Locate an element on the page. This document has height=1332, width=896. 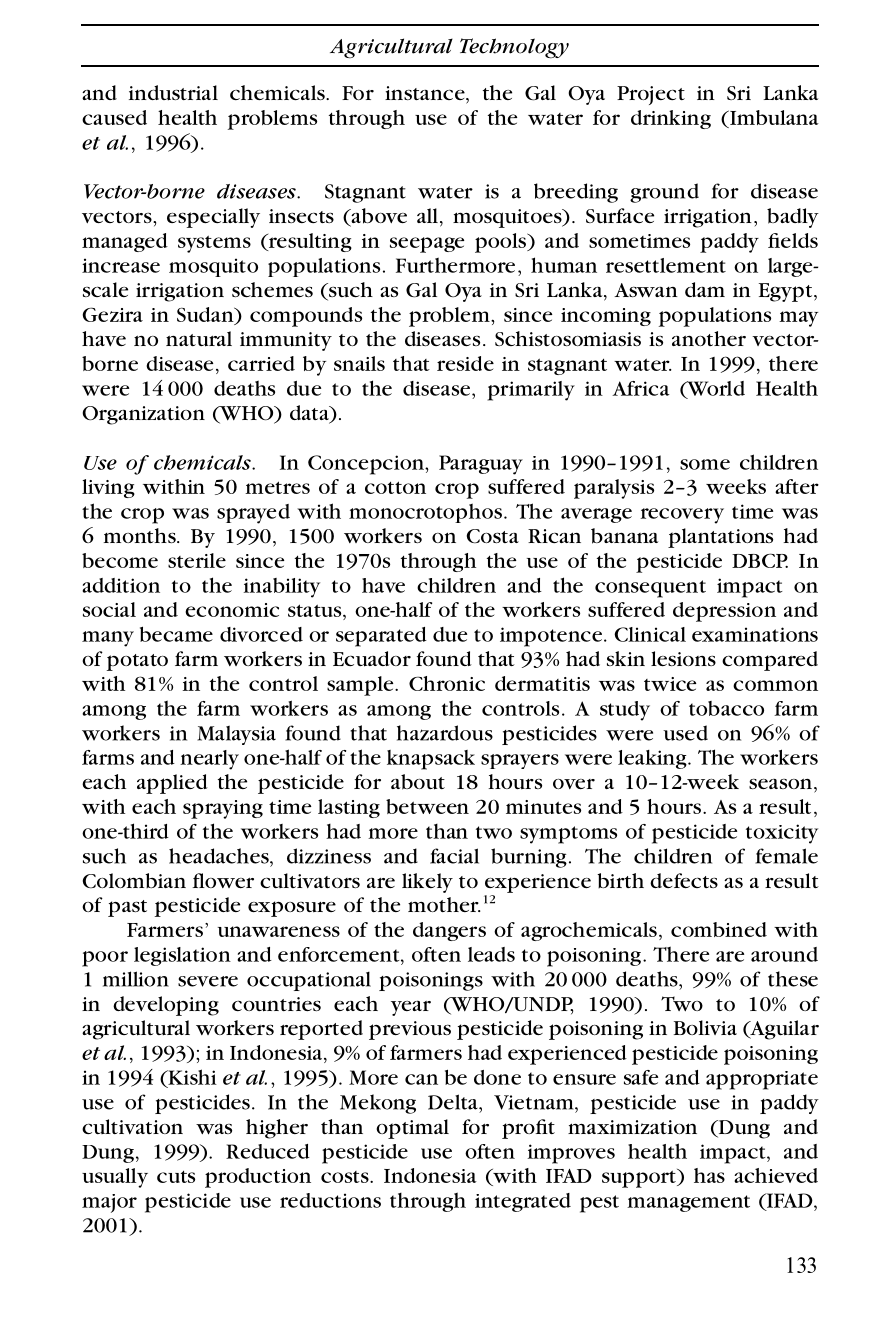
Costa is located at coordinates (493, 536).
